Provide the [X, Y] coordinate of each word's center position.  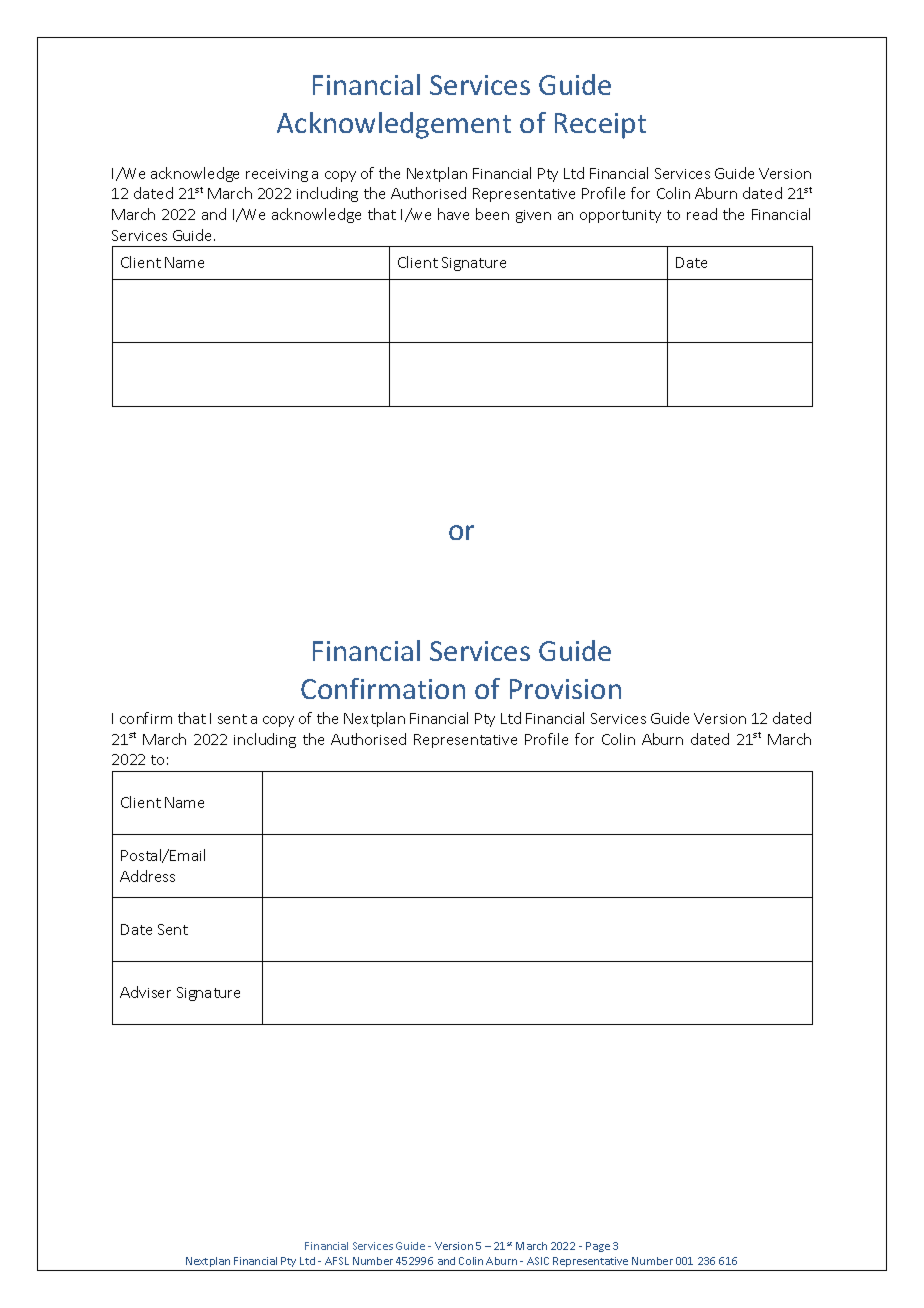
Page [598, 1247]
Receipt [600, 126]
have [453, 214]
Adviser [145, 992]
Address [147, 876]
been [492, 214]
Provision [565, 689]
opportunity [620, 216]
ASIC [538, 1261]
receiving [277, 175]
